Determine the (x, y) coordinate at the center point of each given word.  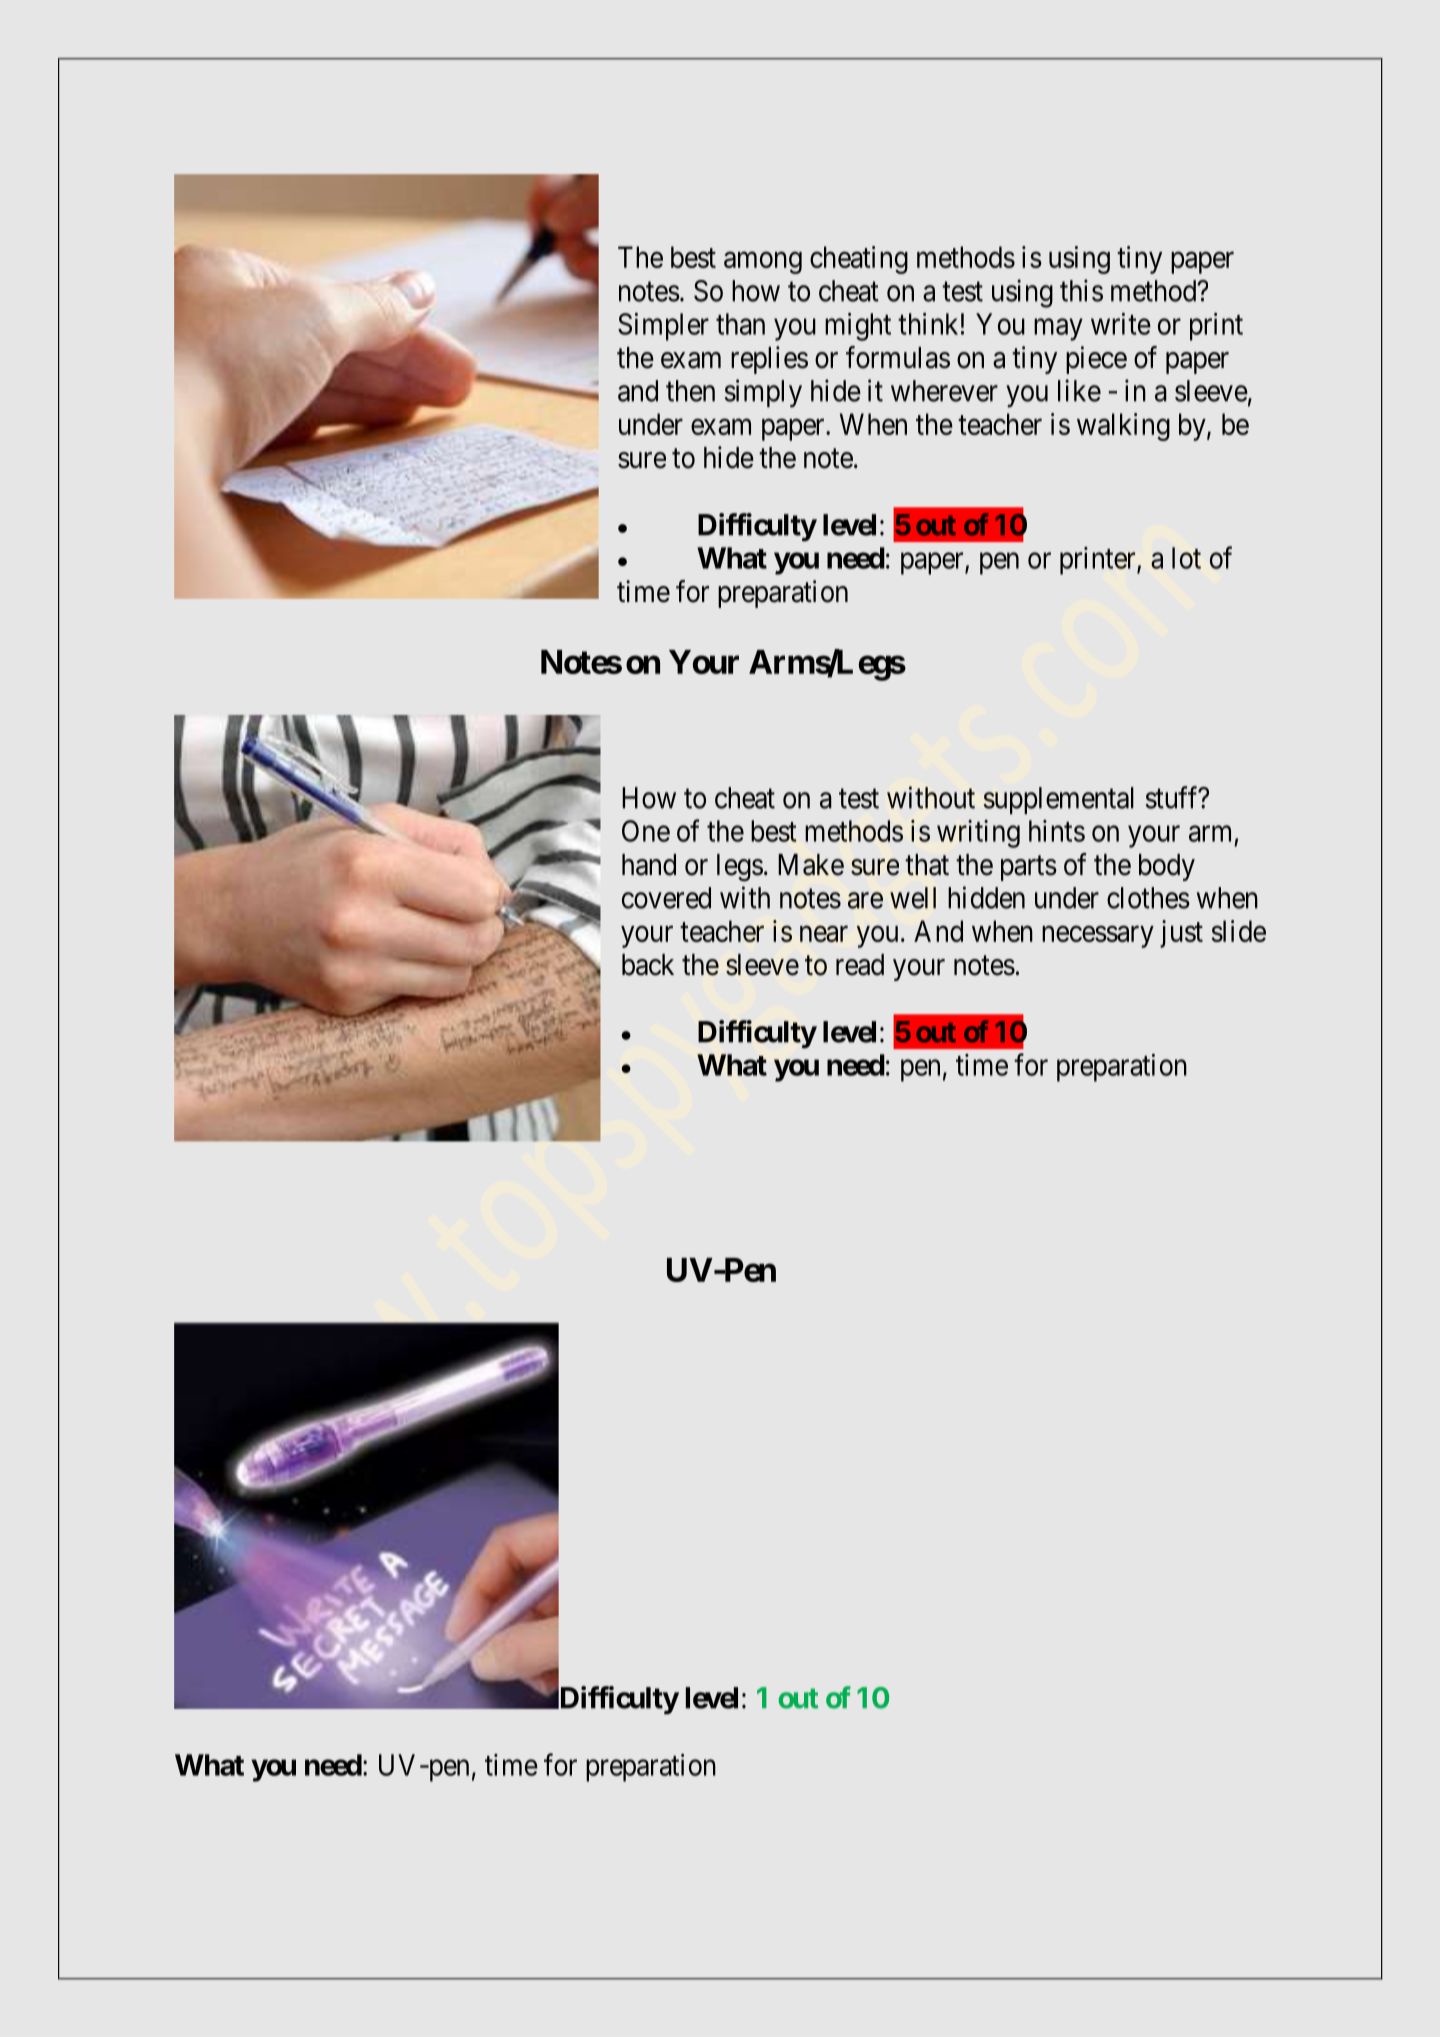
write (1121, 324)
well (913, 898)
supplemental (1059, 800)
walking (1123, 427)
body (1167, 867)
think (928, 324)
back (648, 965)
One (646, 831)
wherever (944, 391)
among (763, 263)
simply (763, 393)
